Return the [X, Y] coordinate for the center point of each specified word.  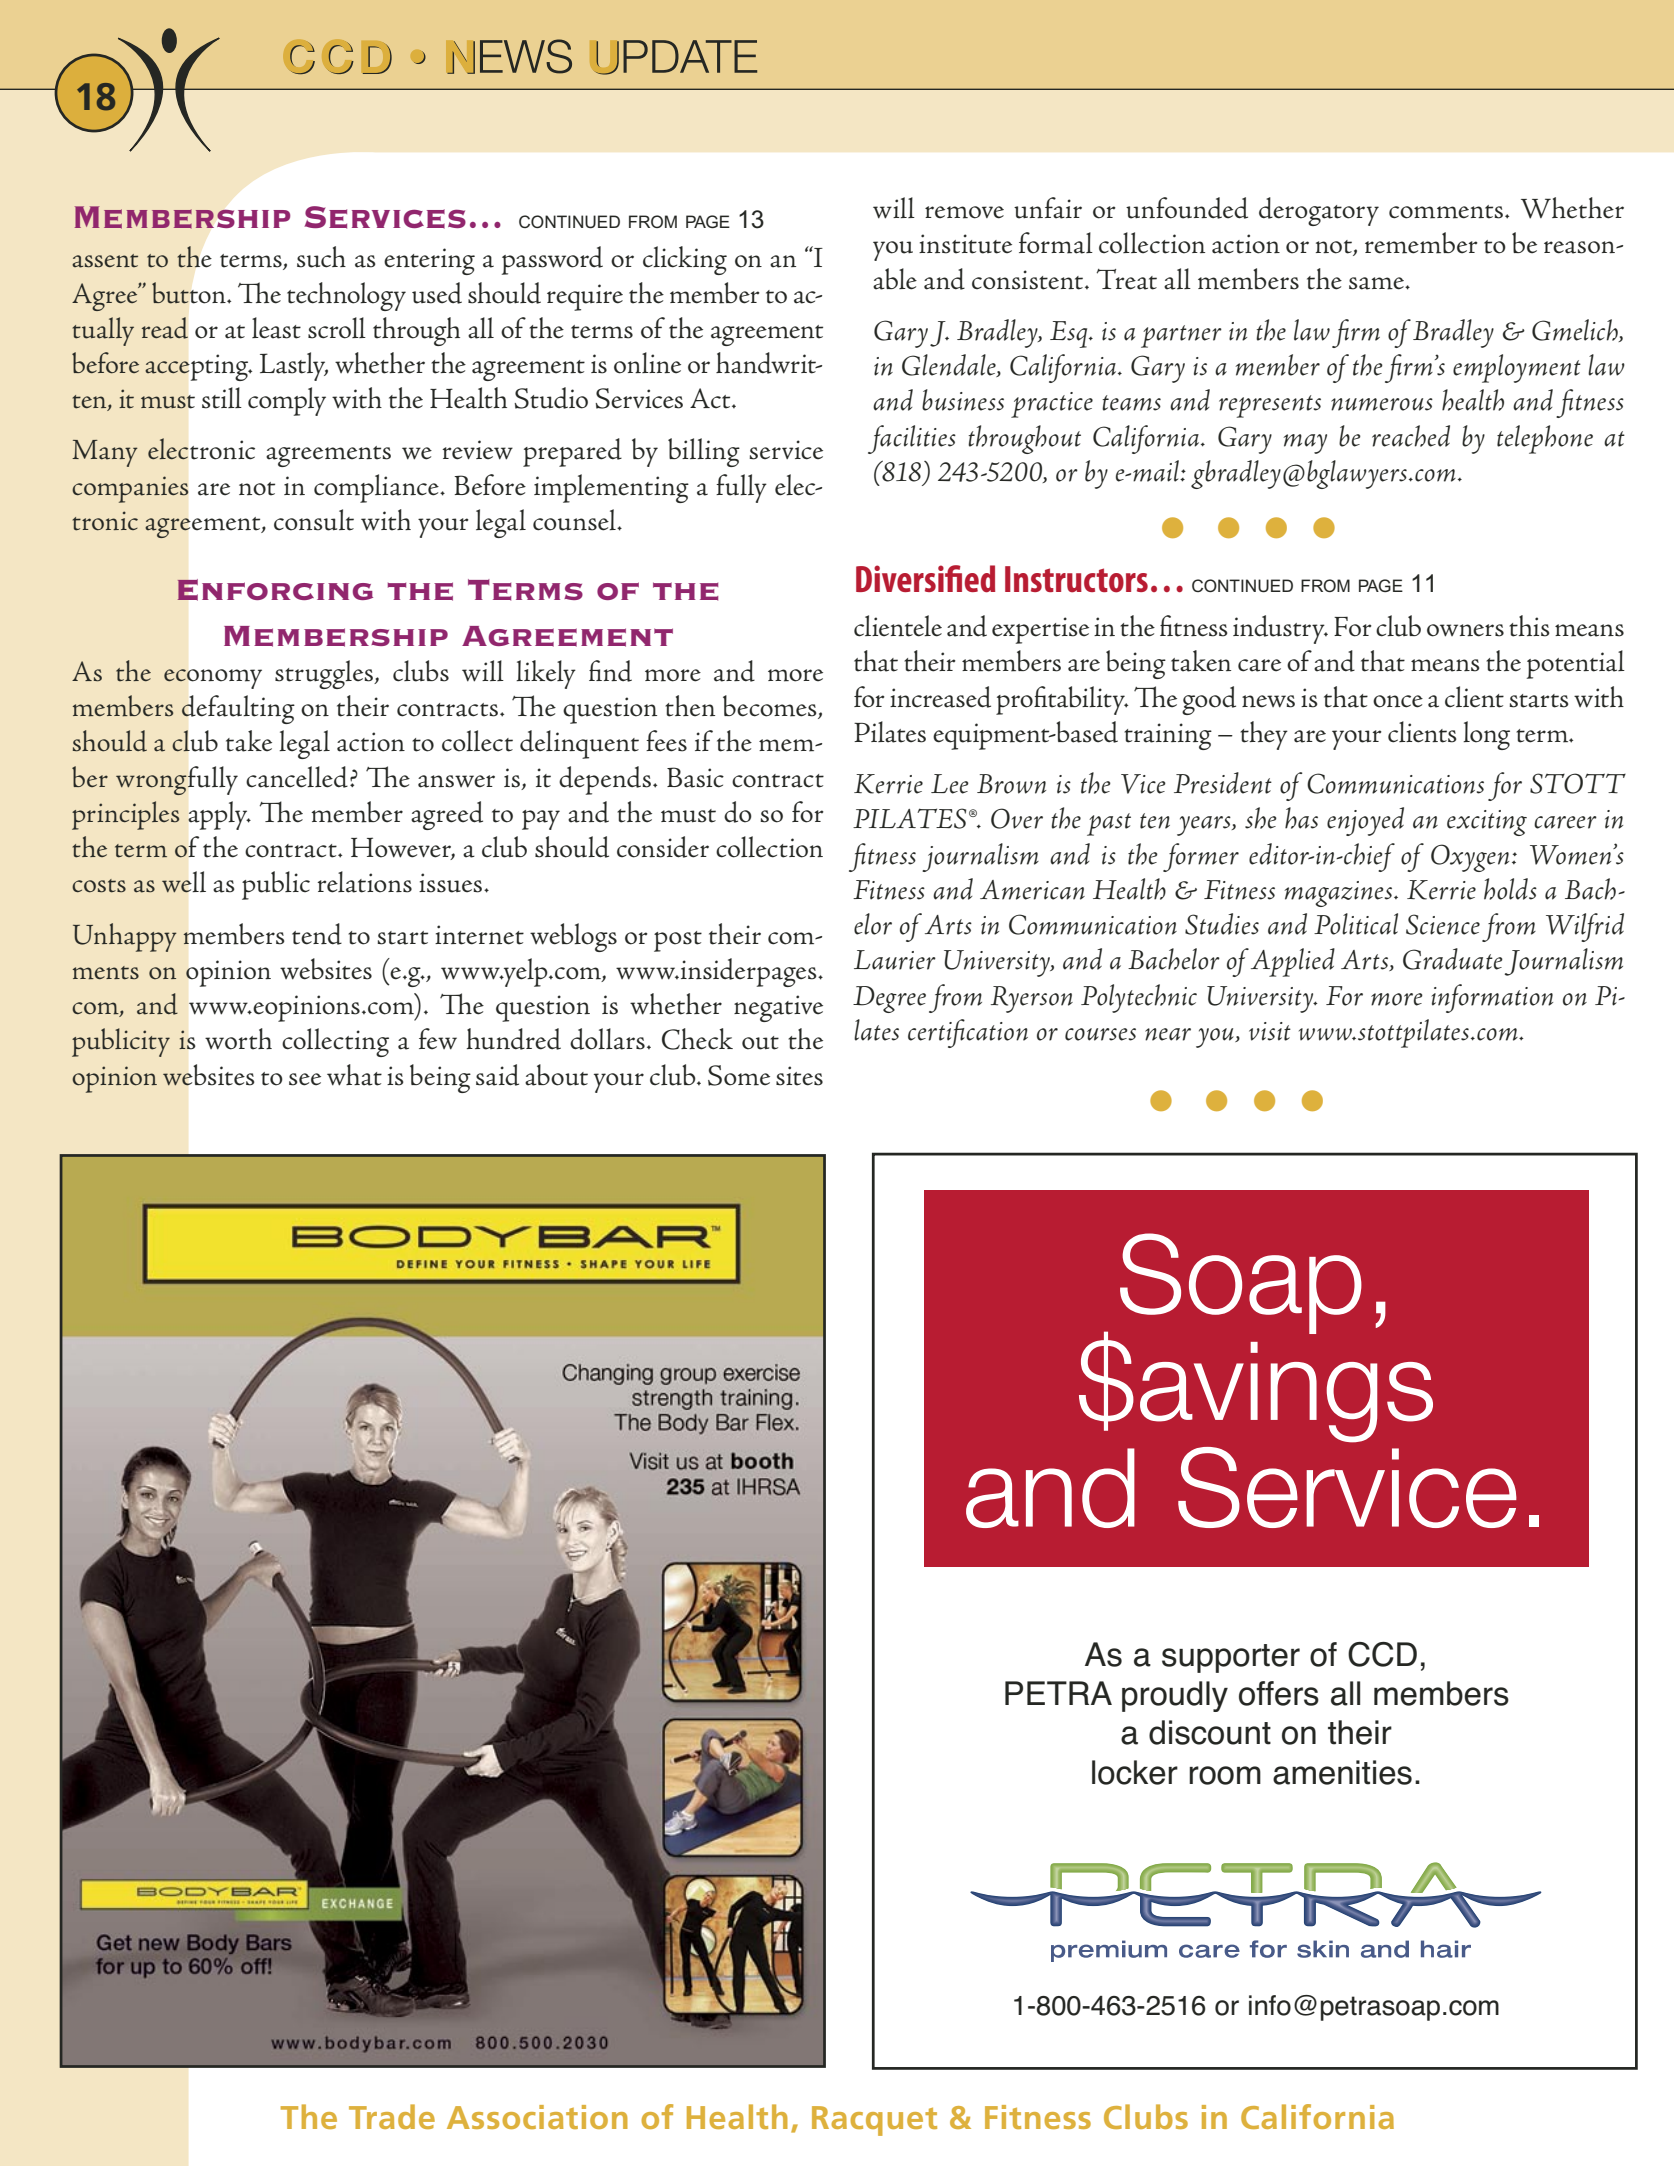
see [305, 1079]
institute [965, 244]
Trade [392, 2116]
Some [739, 1075]
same [1377, 283]
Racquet [874, 2121]
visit [1270, 1031]
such [321, 257]
